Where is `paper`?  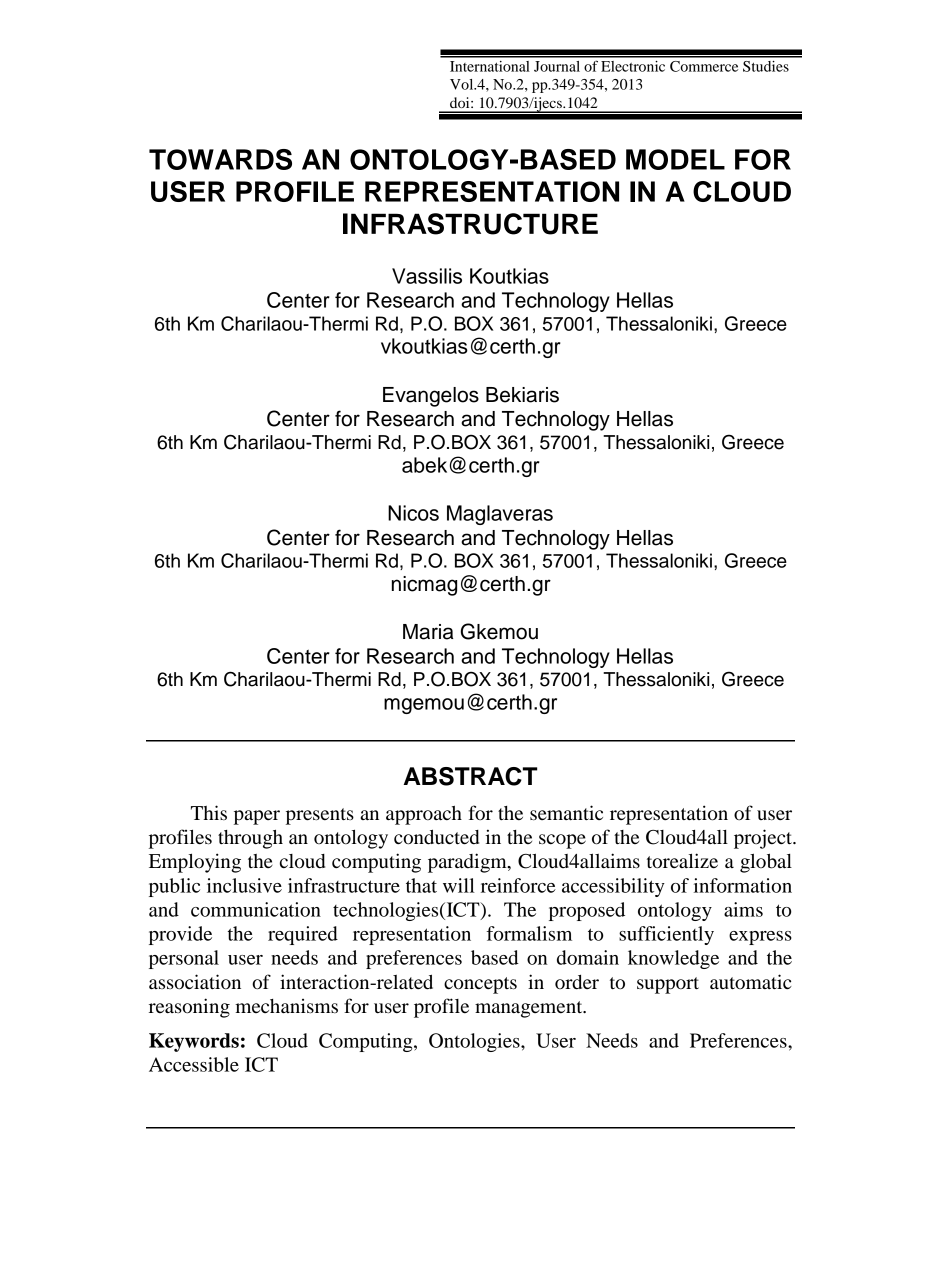
paper is located at coordinates (257, 817).
